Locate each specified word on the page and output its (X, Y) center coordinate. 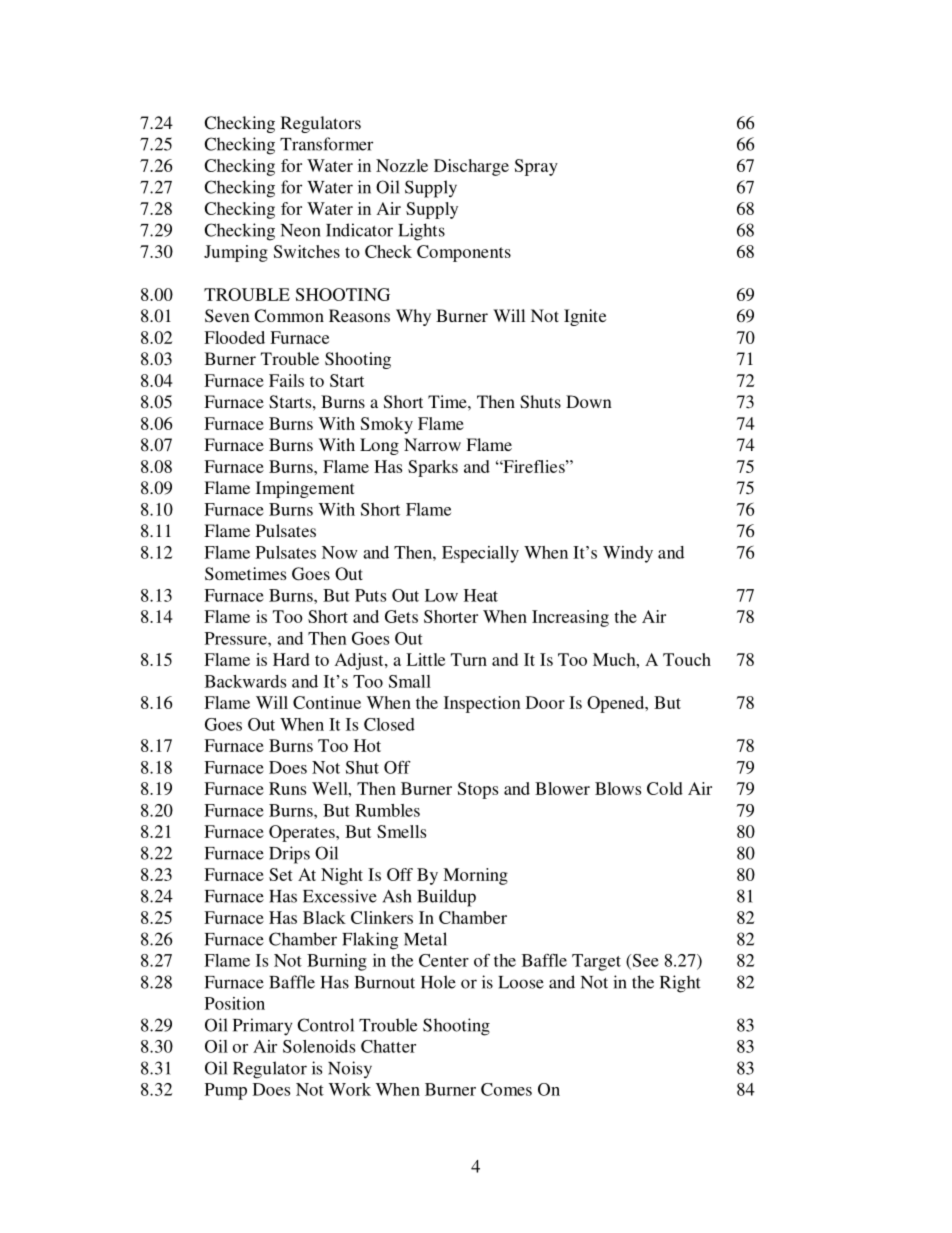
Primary (262, 1027)
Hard (291, 659)
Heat (481, 595)
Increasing (570, 618)
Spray (536, 167)
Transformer (326, 144)
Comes (506, 1089)
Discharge (471, 167)
